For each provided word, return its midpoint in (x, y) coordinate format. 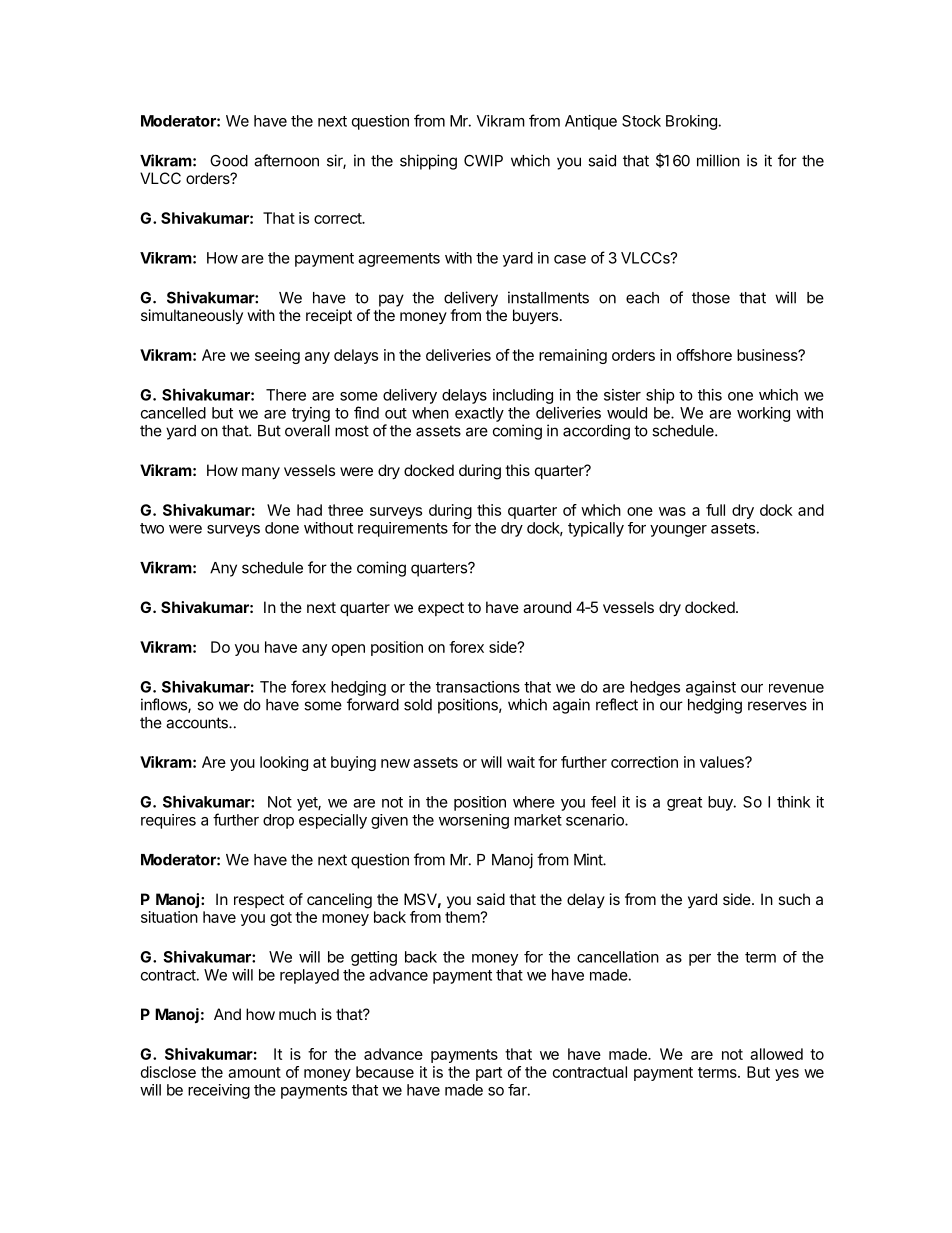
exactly (479, 414)
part (489, 1074)
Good (229, 160)
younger (678, 531)
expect (441, 609)
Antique (591, 122)
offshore (704, 355)
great (684, 804)
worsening (474, 821)
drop (278, 821)
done (282, 528)
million (718, 160)
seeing (277, 356)
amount (254, 1072)
